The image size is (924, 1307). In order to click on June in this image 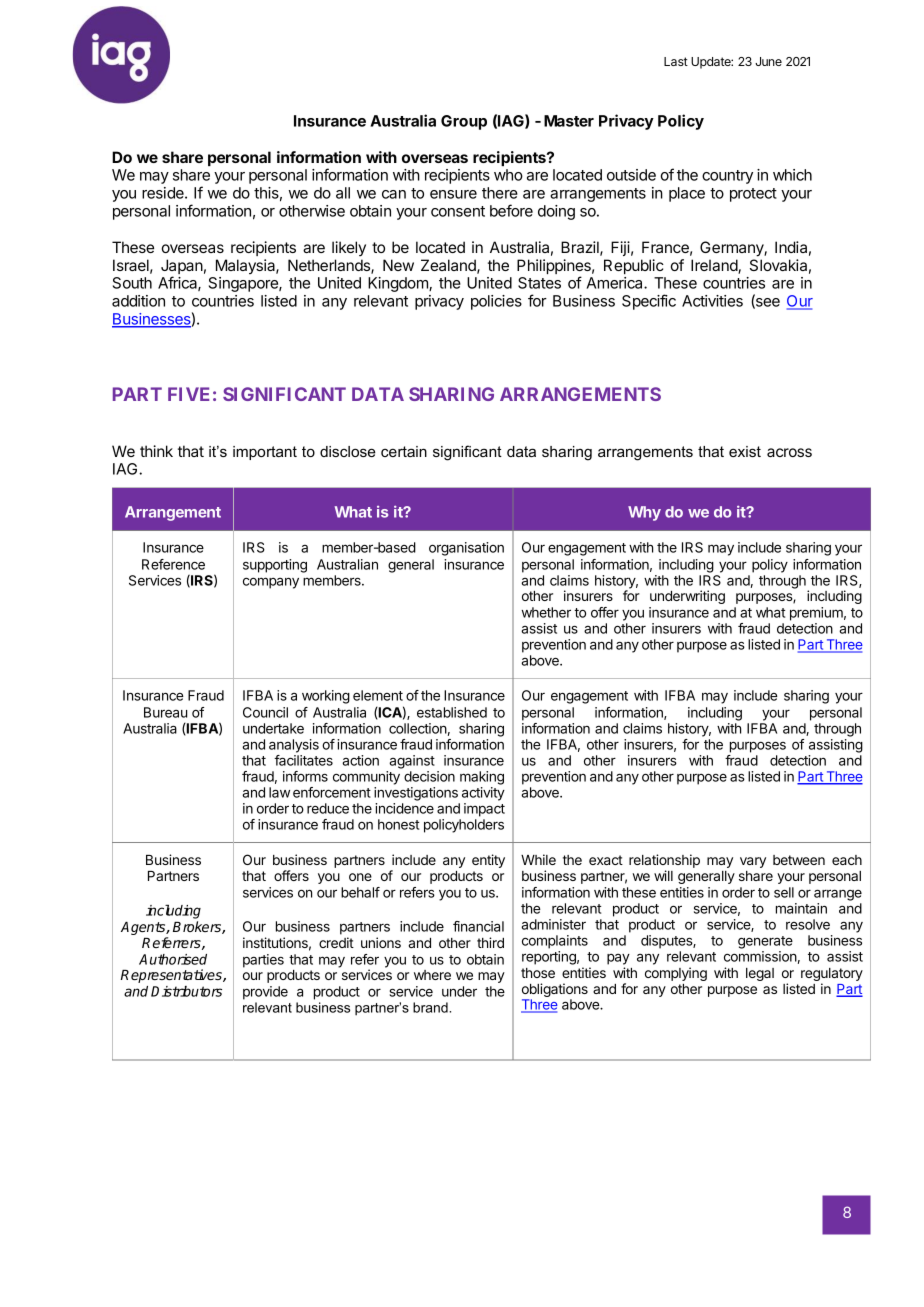, I will do `click(768, 61)`.
